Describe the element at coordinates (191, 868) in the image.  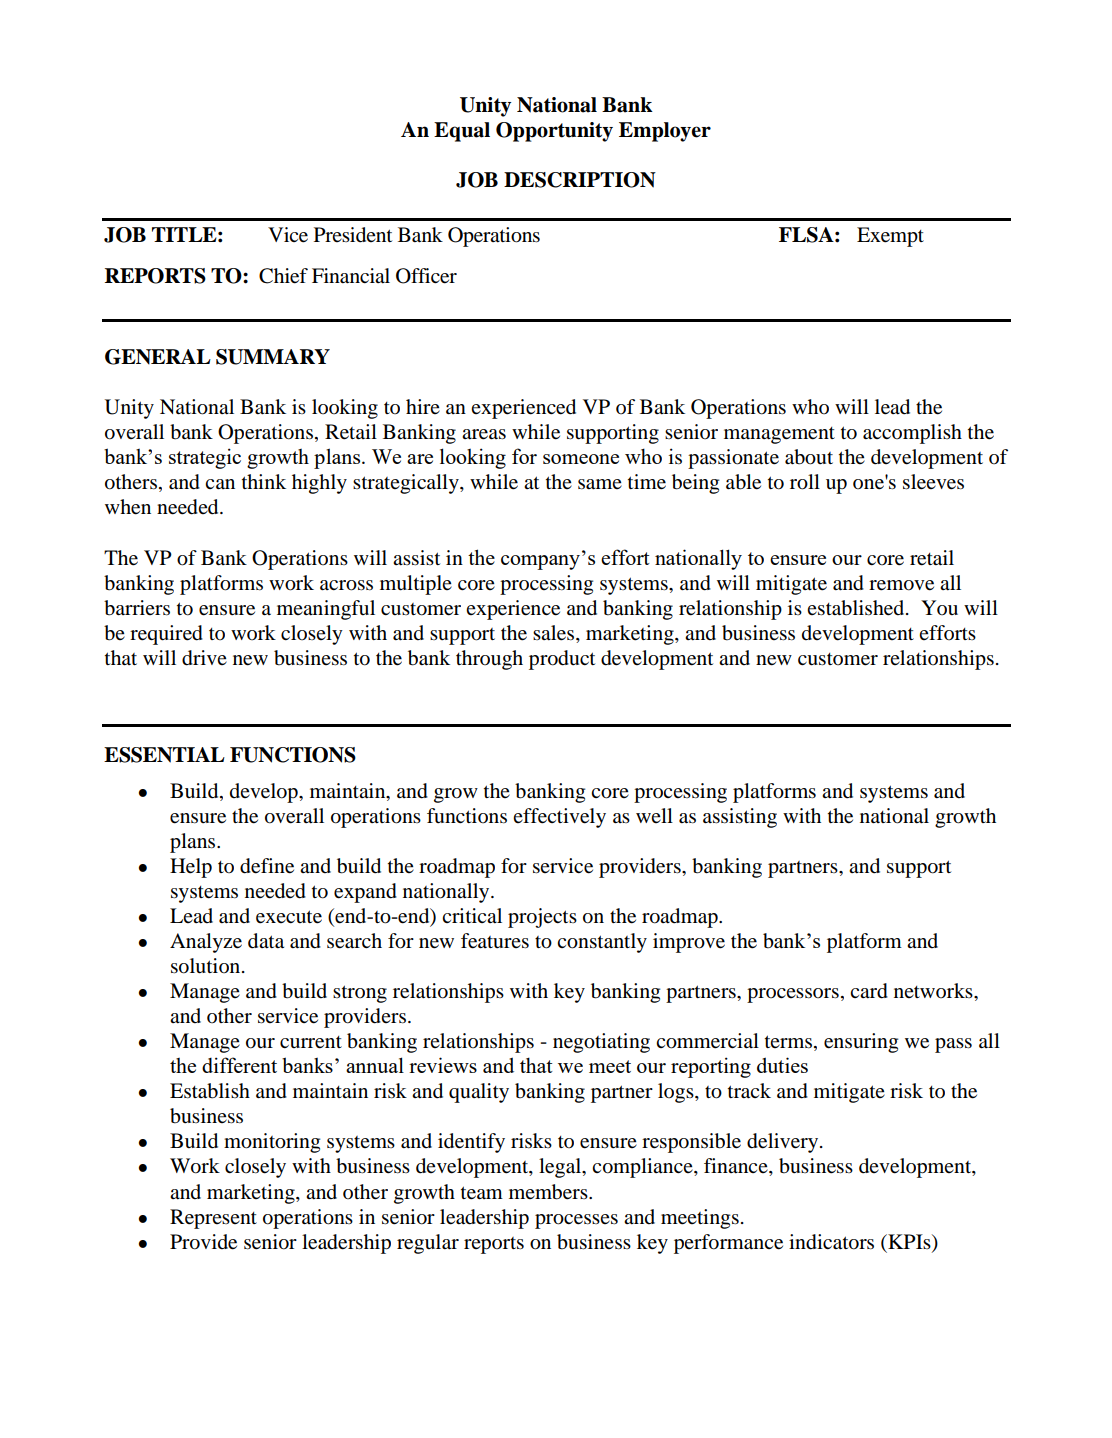
I see `Help` at that location.
